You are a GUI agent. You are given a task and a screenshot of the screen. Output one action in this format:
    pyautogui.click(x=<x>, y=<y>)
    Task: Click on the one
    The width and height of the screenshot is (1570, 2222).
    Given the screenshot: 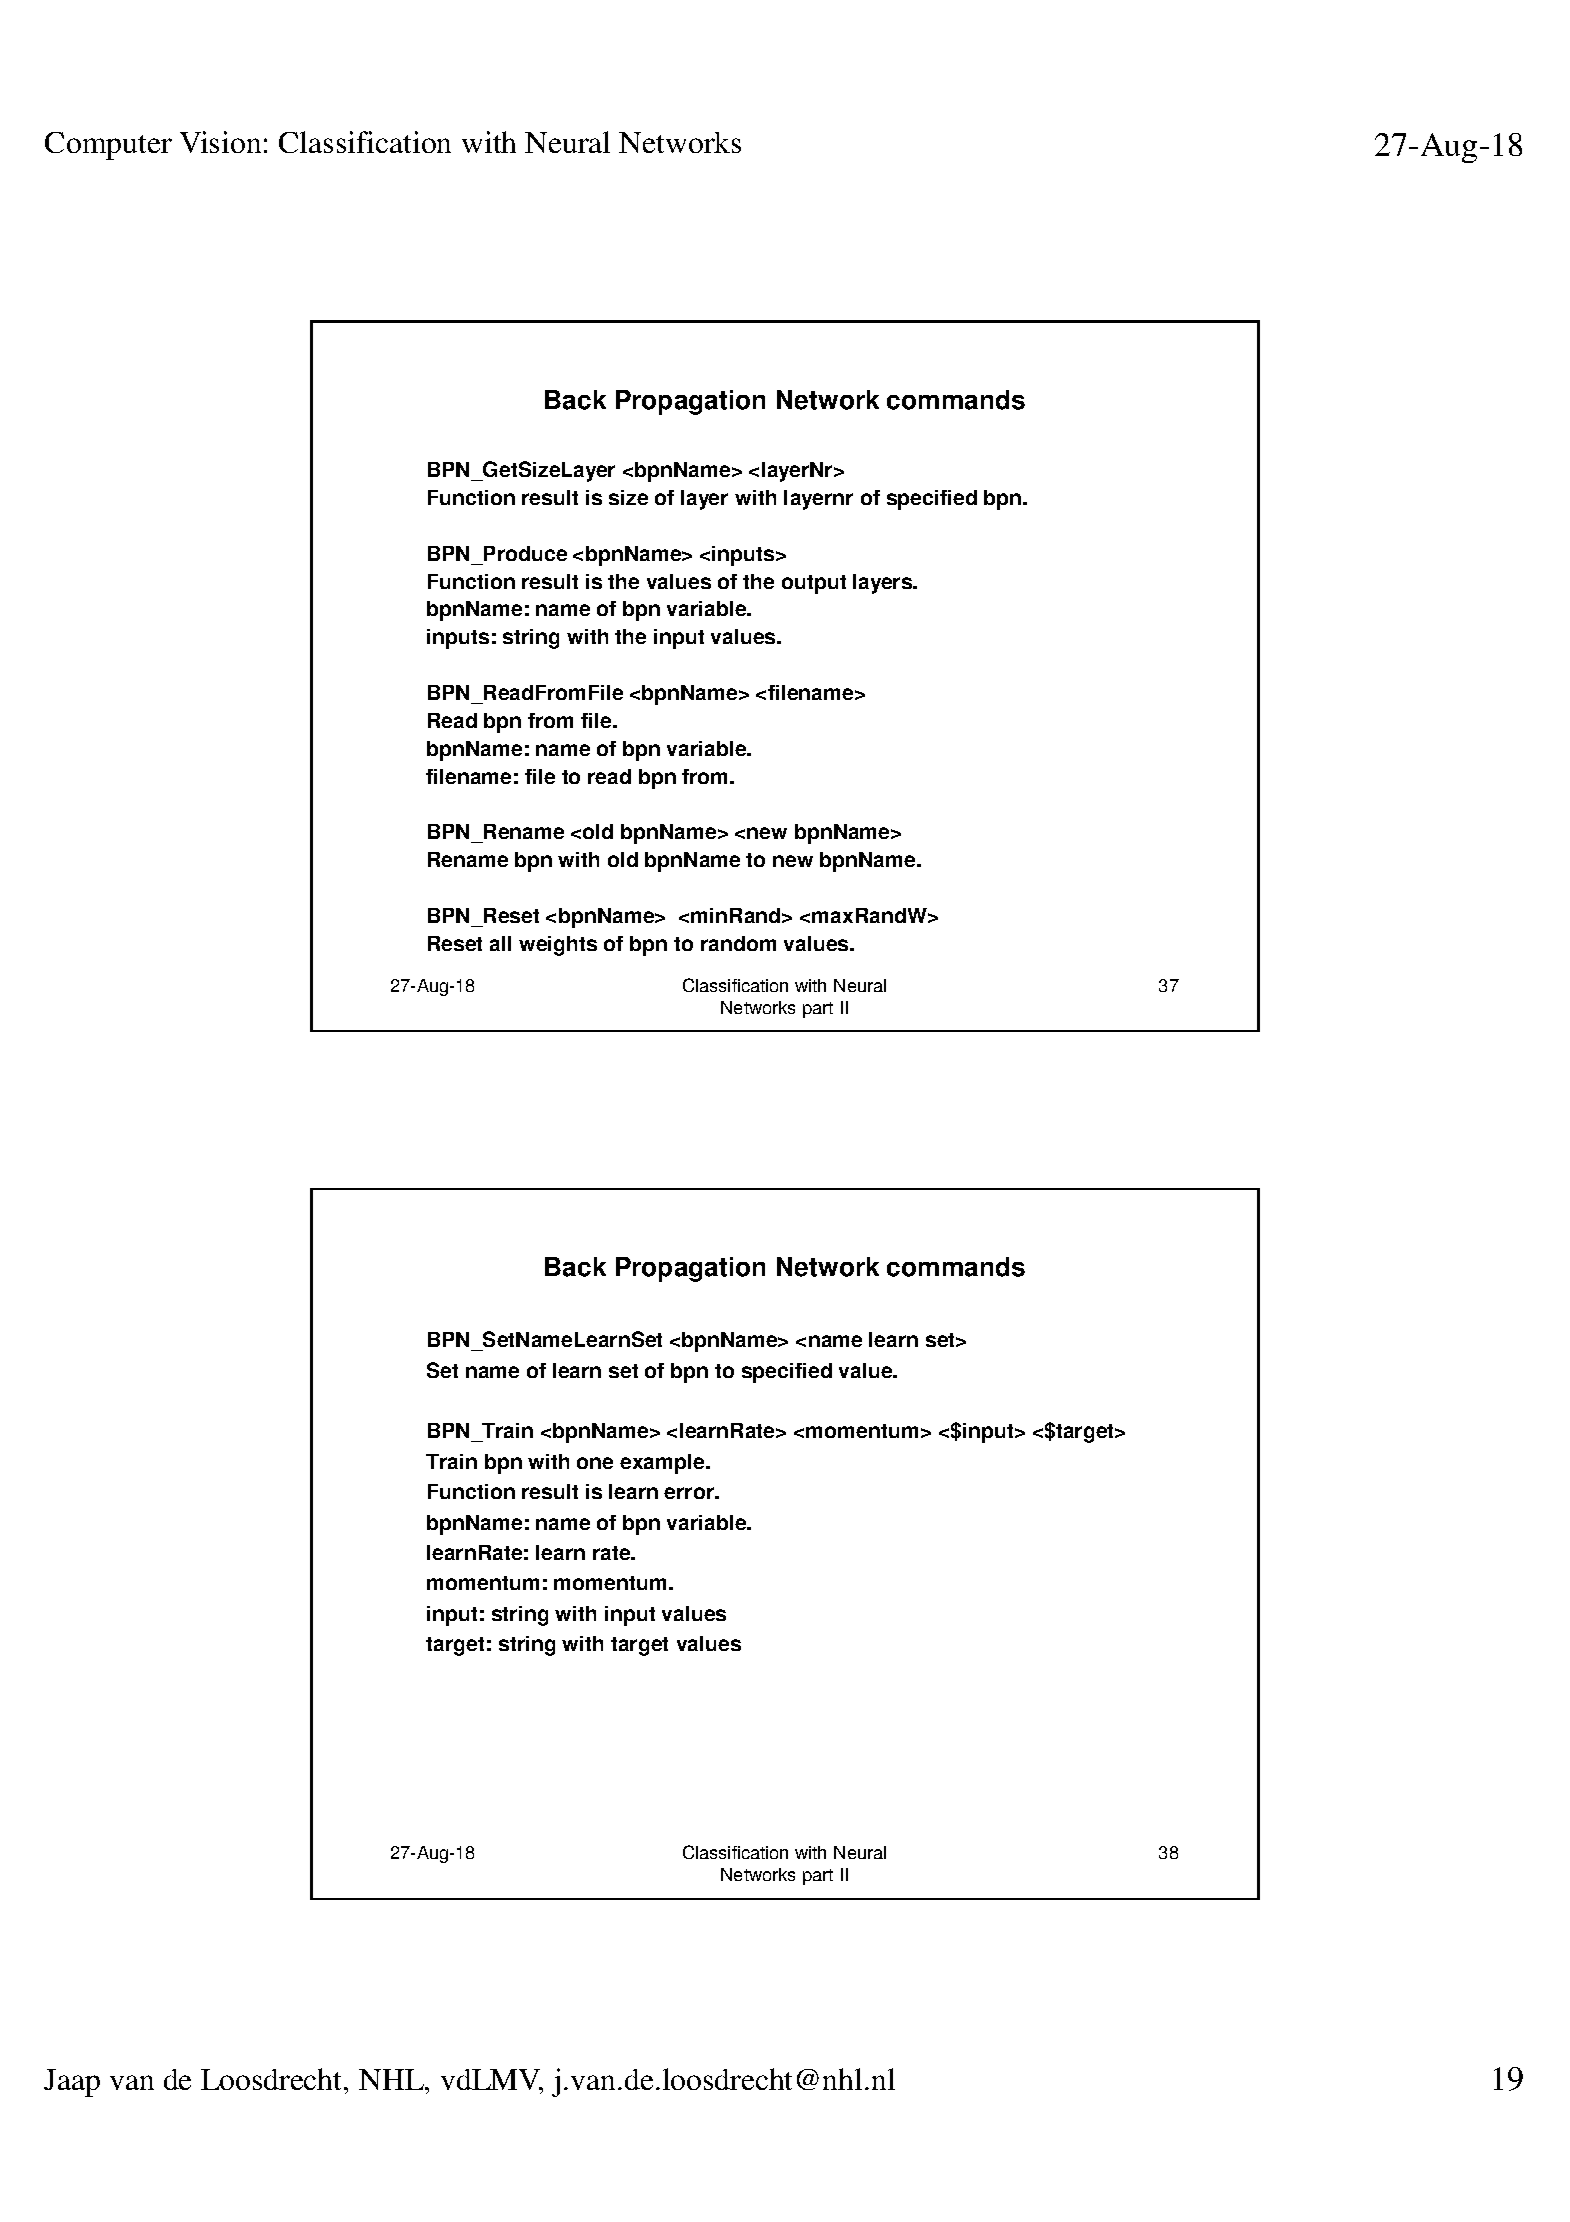 What is the action you would take?
    pyautogui.click(x=595, y=1463)
